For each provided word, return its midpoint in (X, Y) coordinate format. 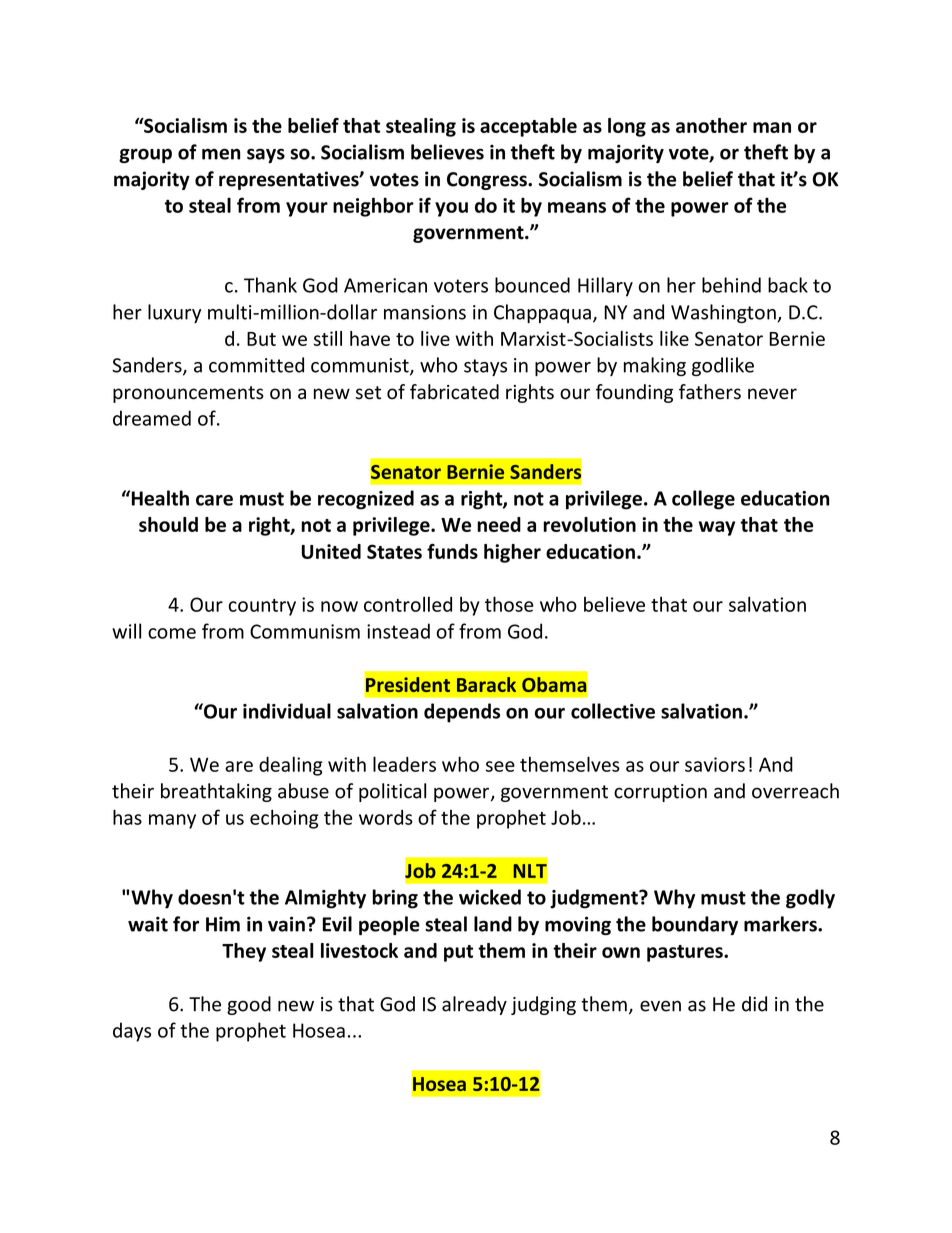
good (249, 1005)
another (711, 125)
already (474, 1005)
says (266, 155)
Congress (488, 181)
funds (452, 551)
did (754, 1004)
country (262, 607)
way (717, 528)
